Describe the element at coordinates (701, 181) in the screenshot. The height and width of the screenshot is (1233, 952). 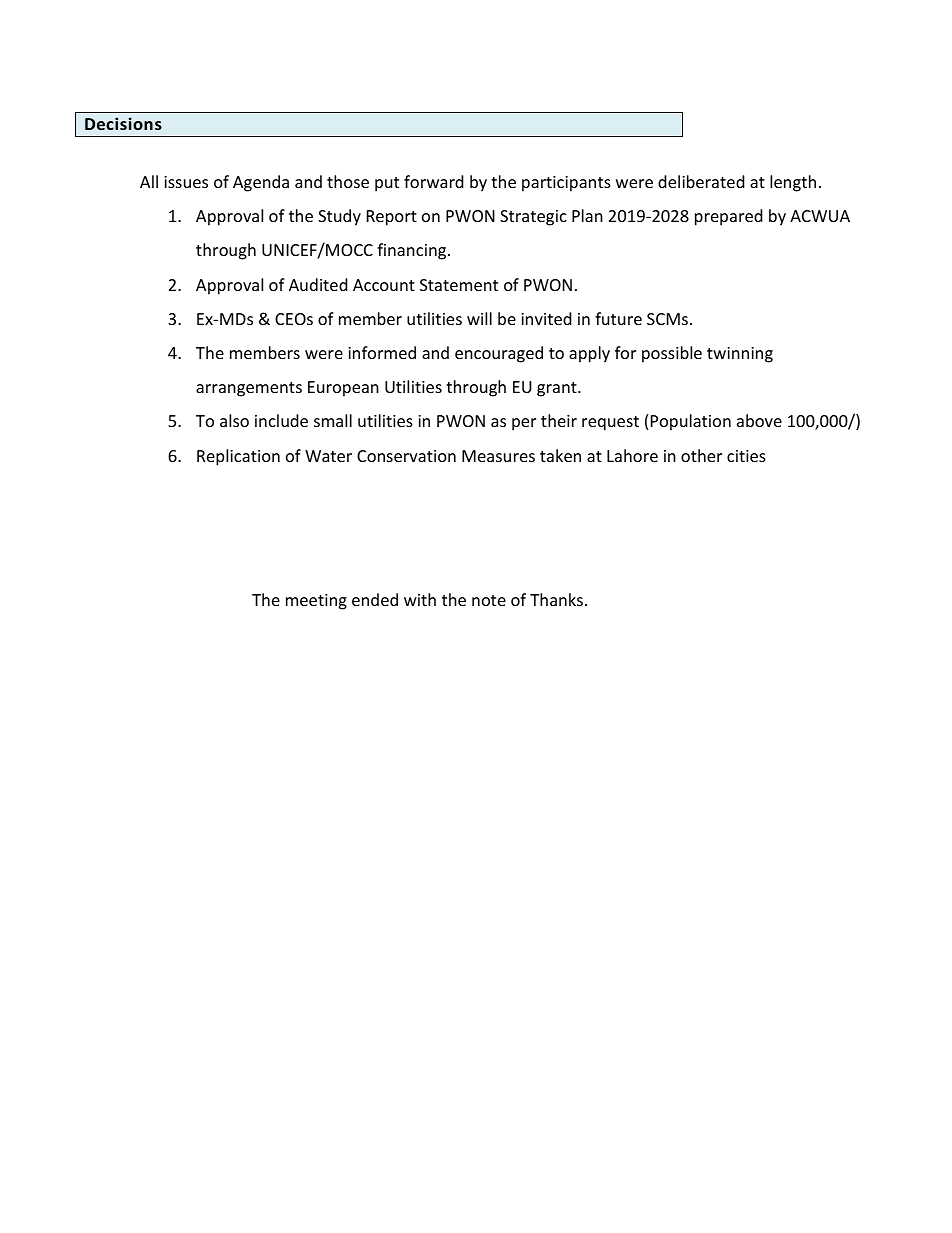
I see `deliberated` at that location.
